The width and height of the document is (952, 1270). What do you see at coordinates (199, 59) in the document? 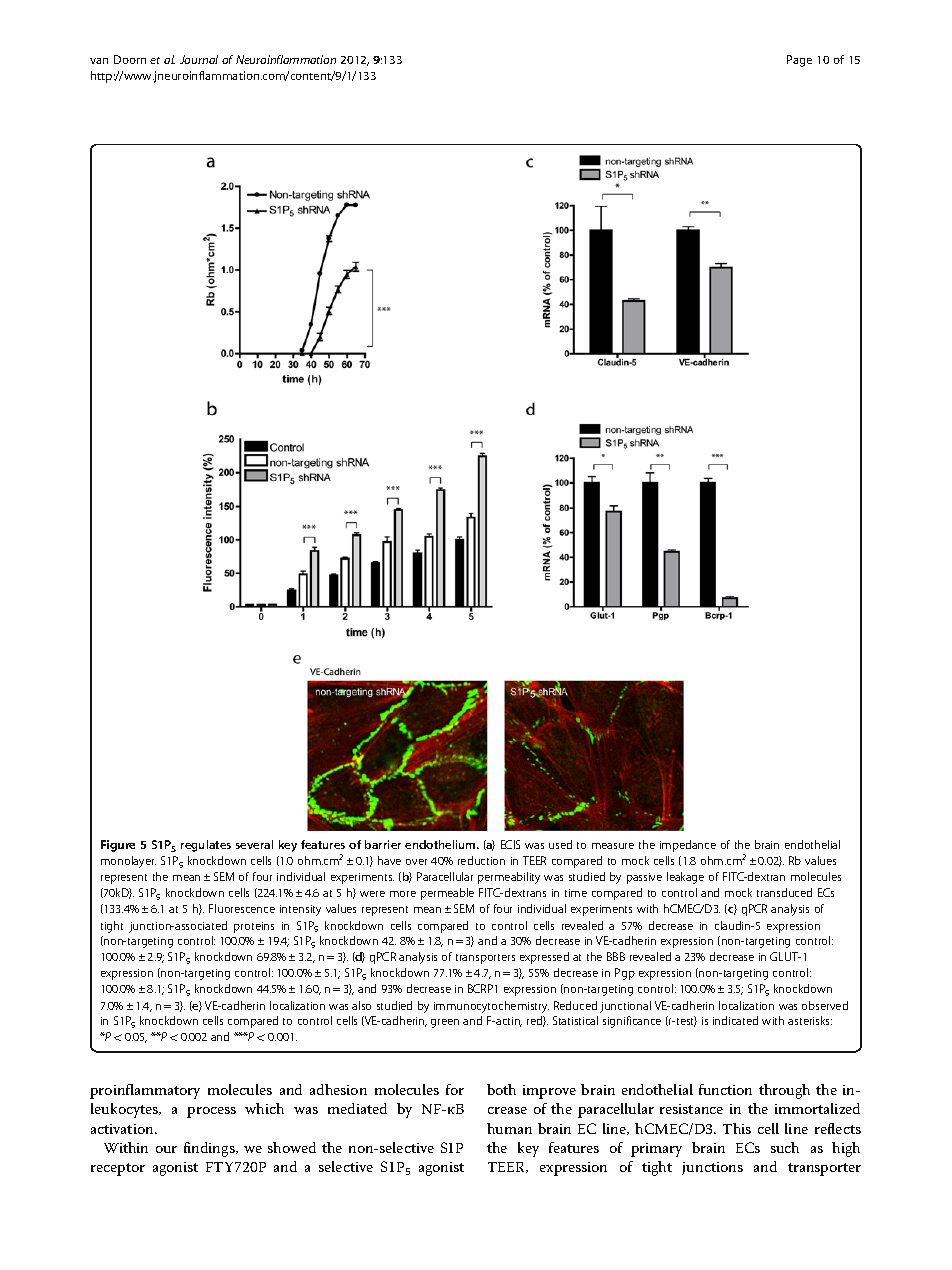
I see `Journal` at bounding box center [199, 59].
